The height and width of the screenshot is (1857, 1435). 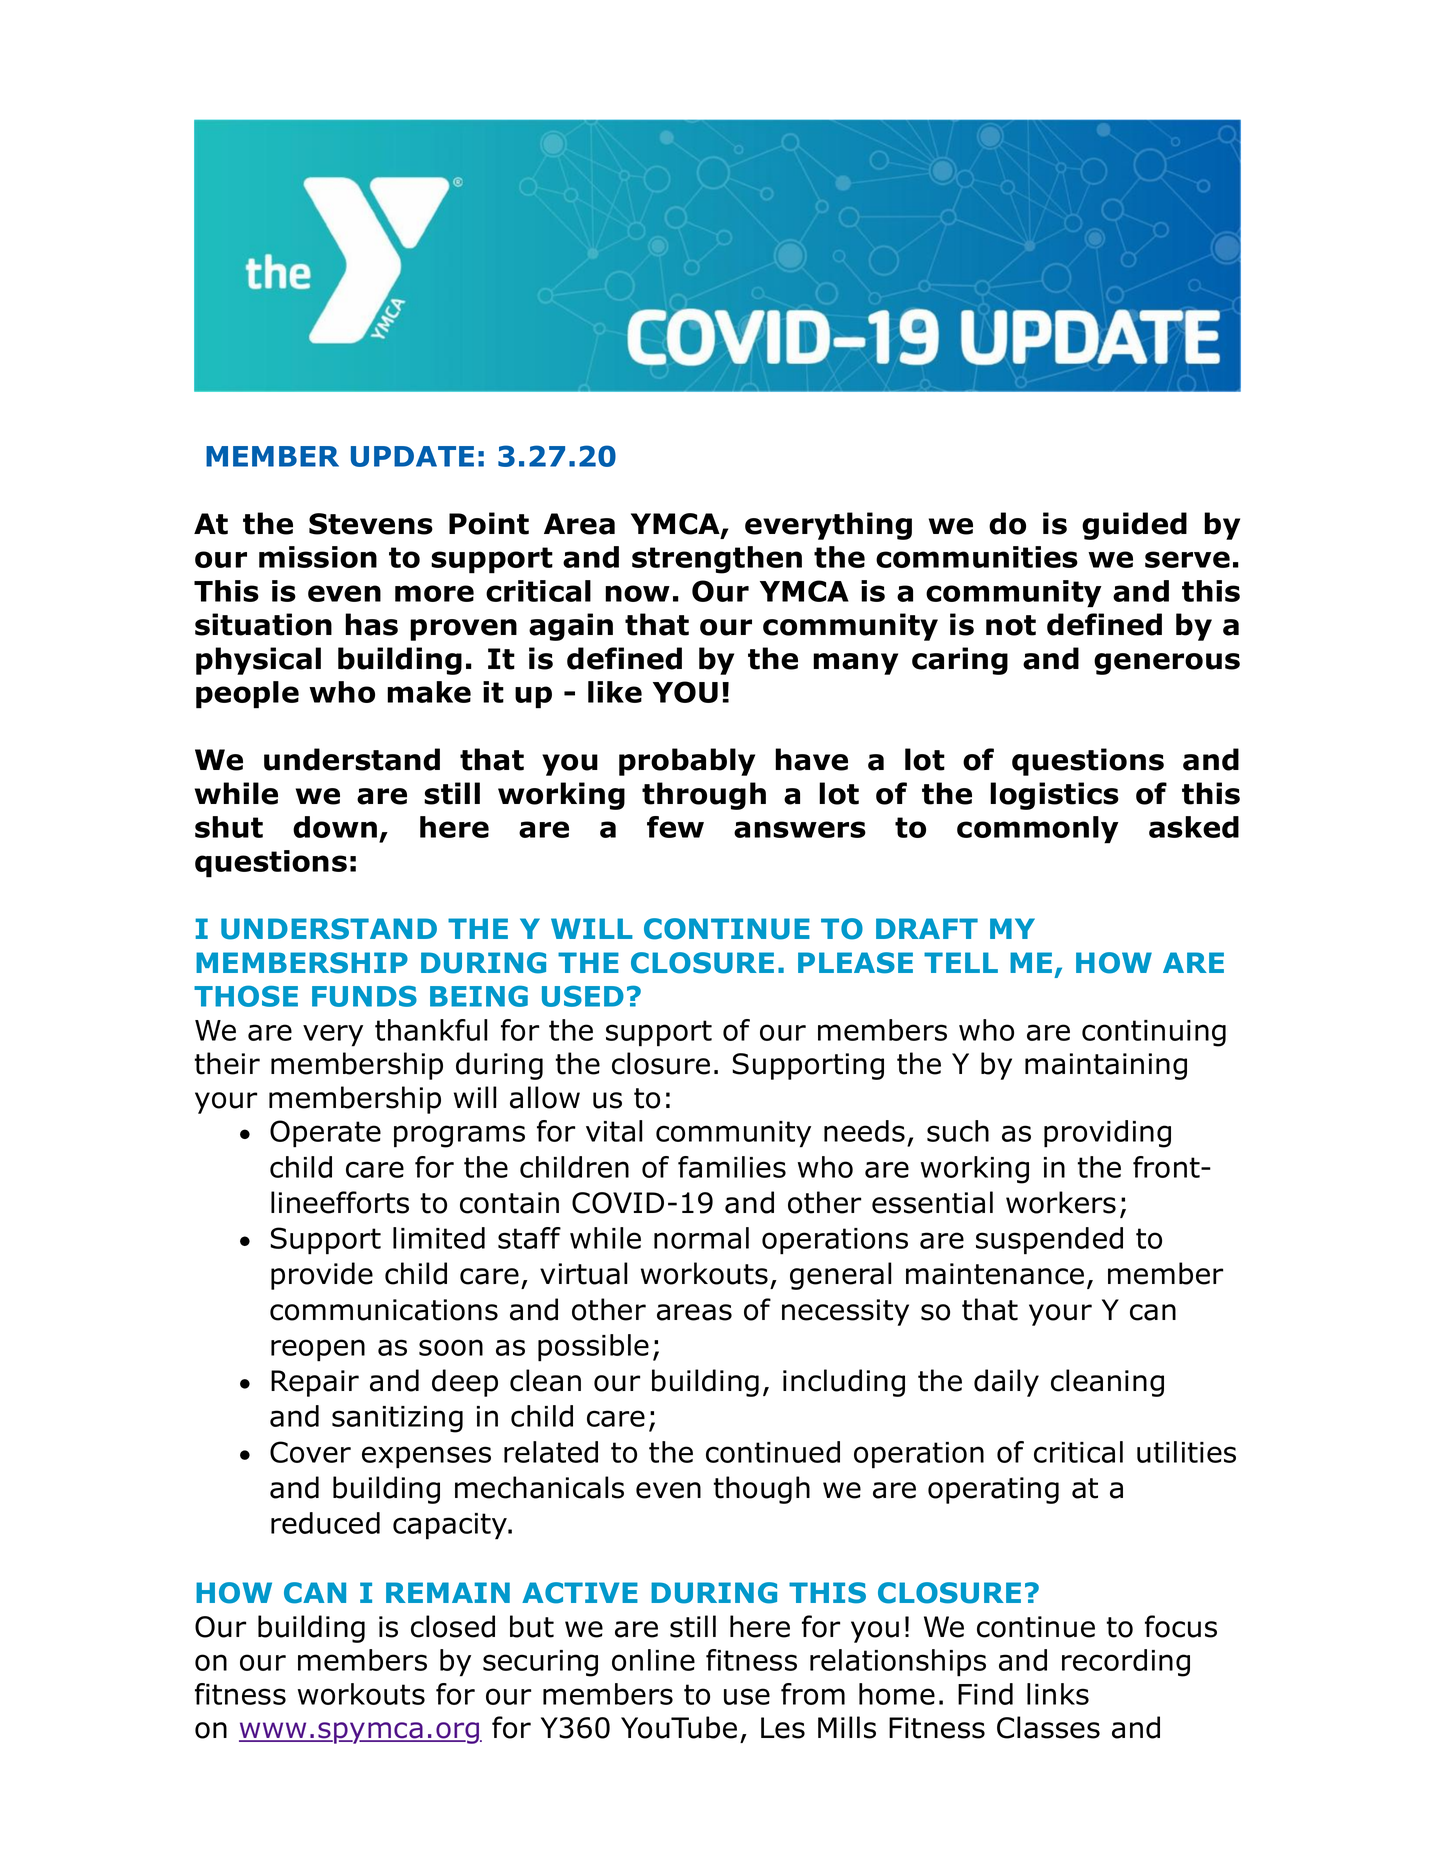 I want to click on closed, so click(x=453, y=1626).
